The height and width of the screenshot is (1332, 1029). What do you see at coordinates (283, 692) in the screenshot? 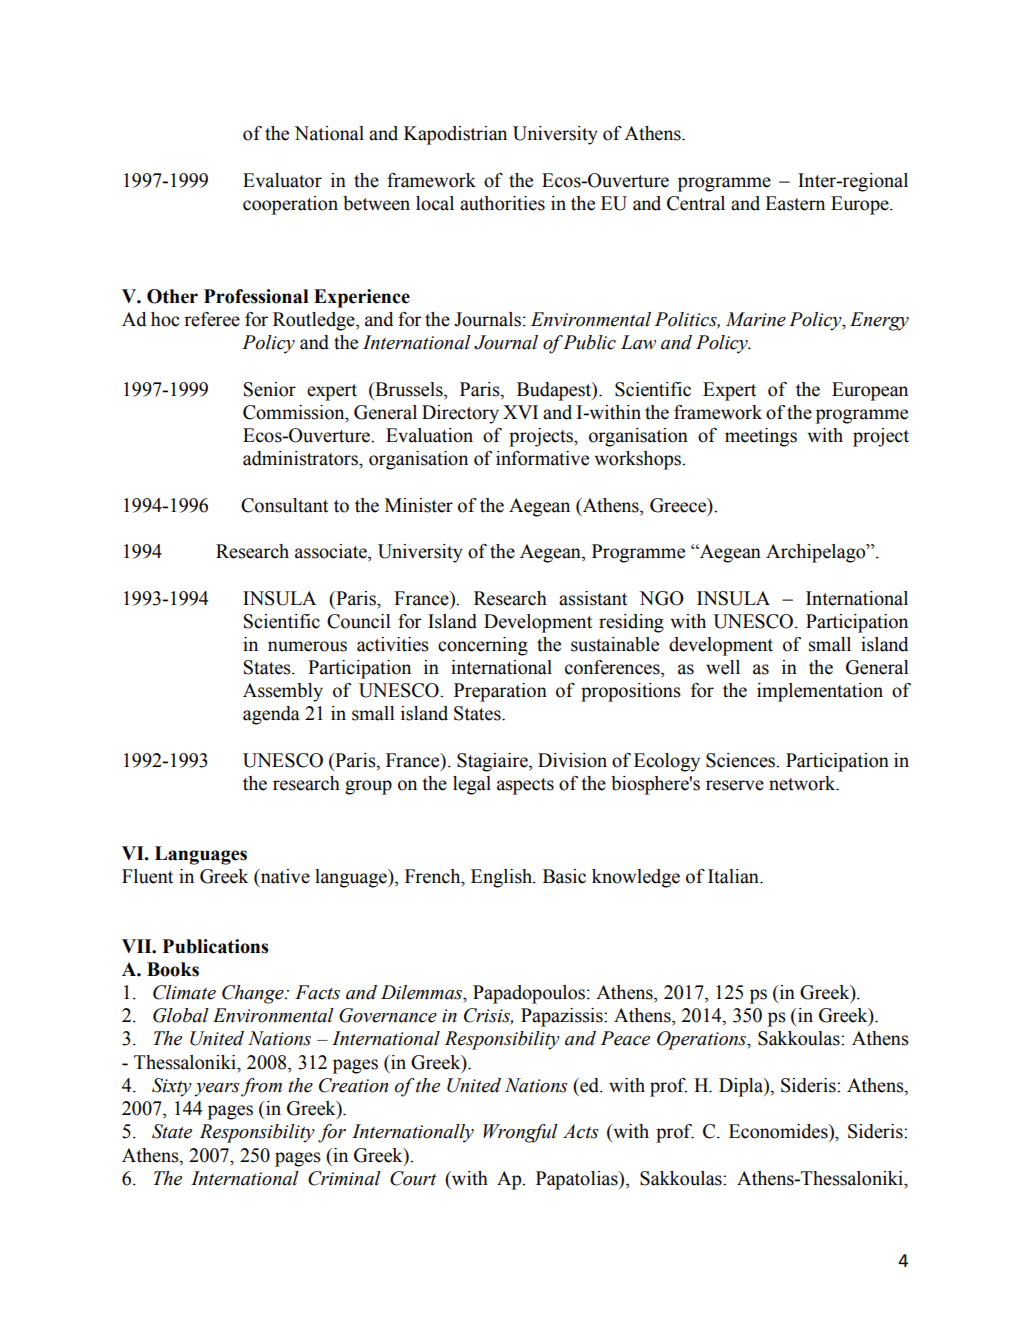
I see `Assembly` at bounding box center [283, 692].
